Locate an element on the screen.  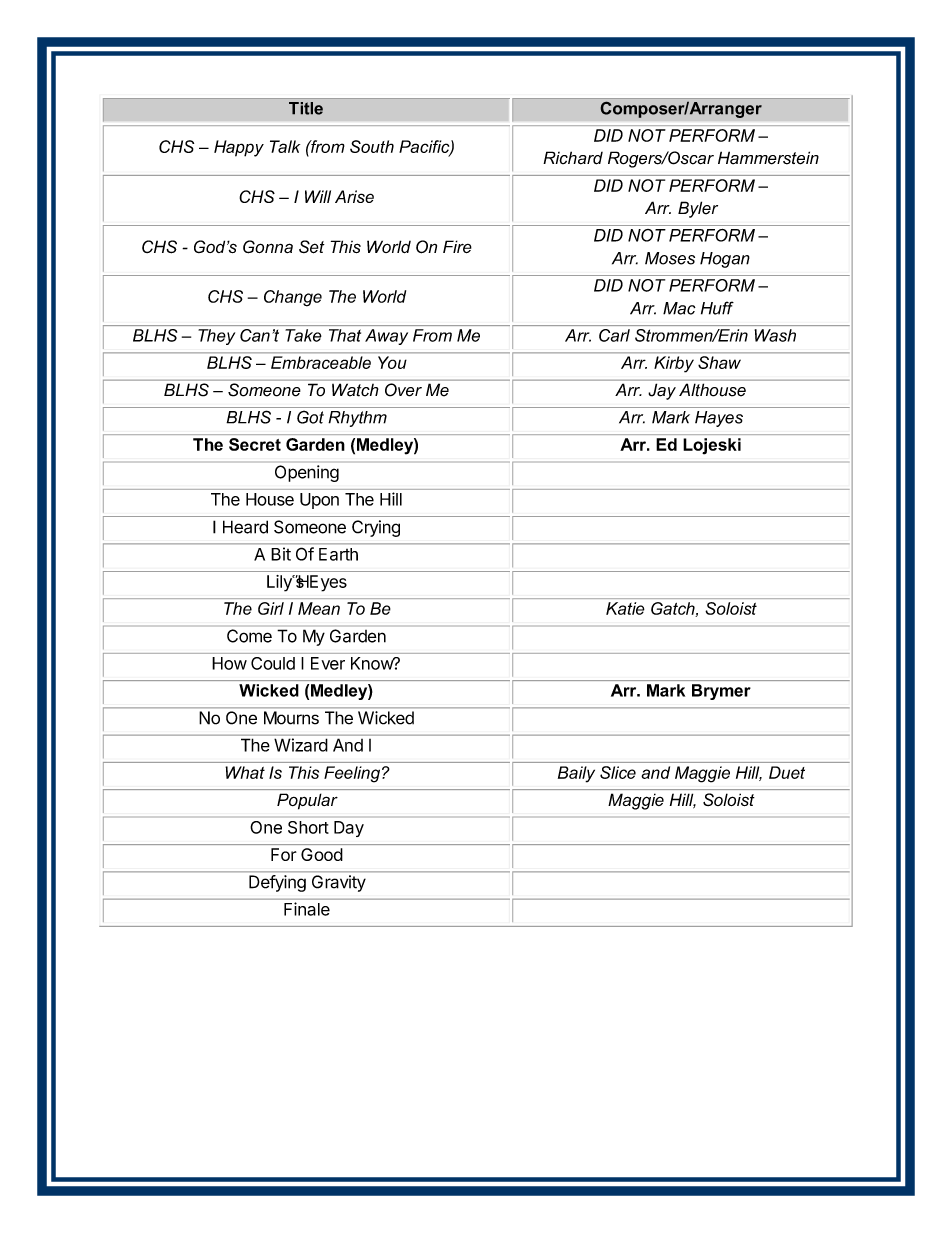
Defying is located at coordinates (277, 883).
